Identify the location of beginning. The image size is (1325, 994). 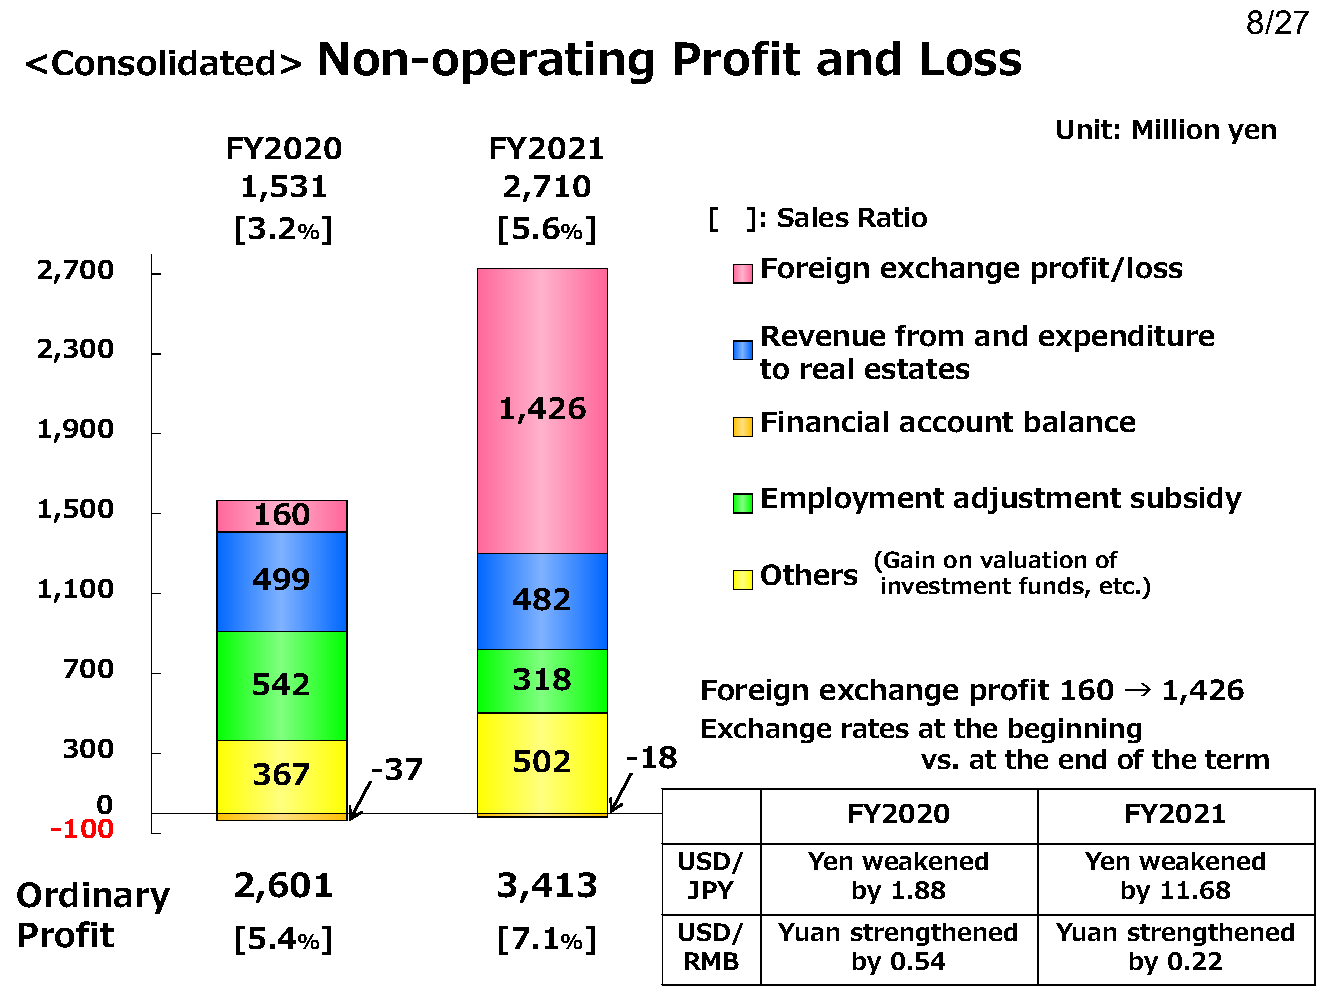
(1075, 730).
